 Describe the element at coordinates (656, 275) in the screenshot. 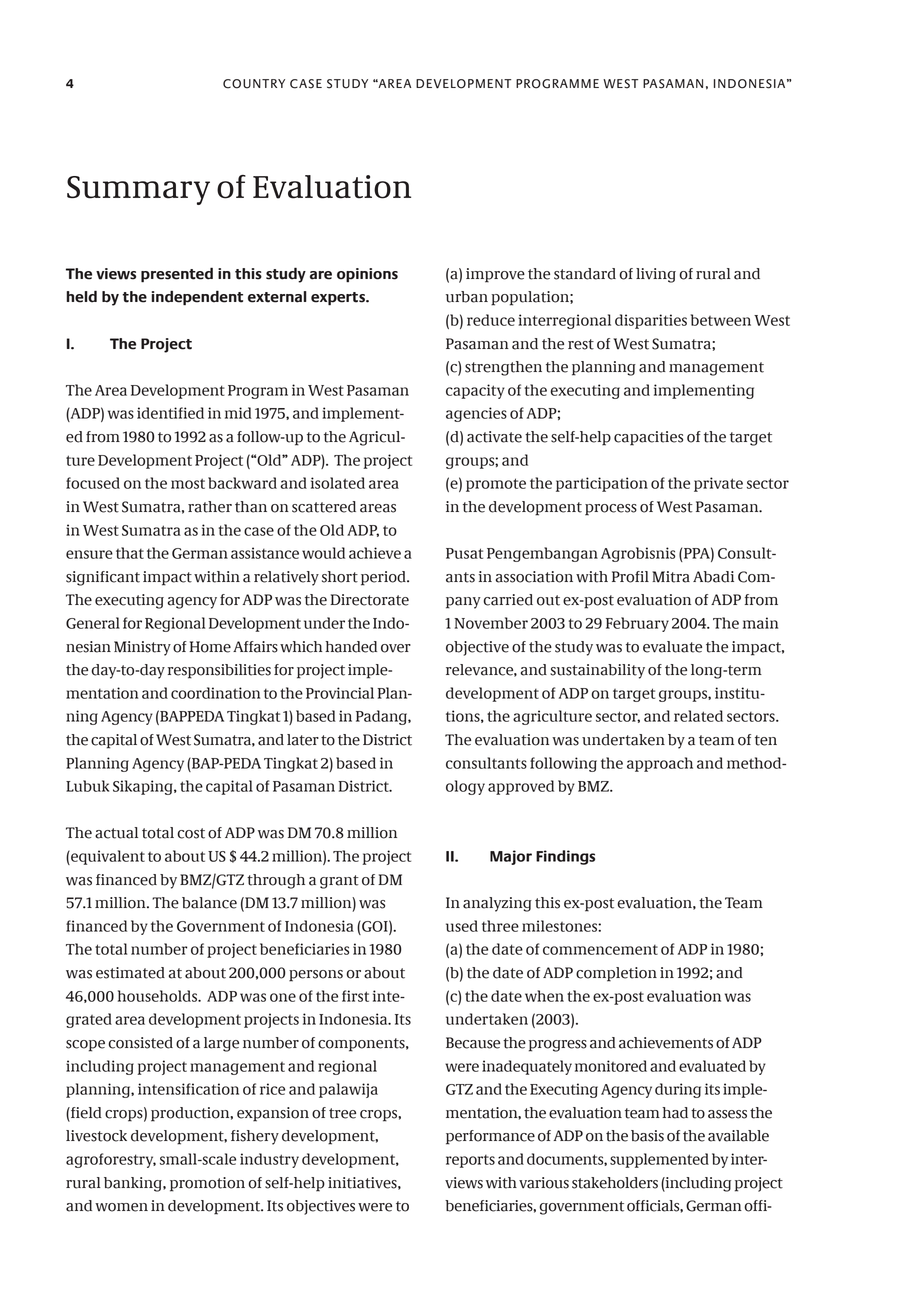

I see `living` at that location.
